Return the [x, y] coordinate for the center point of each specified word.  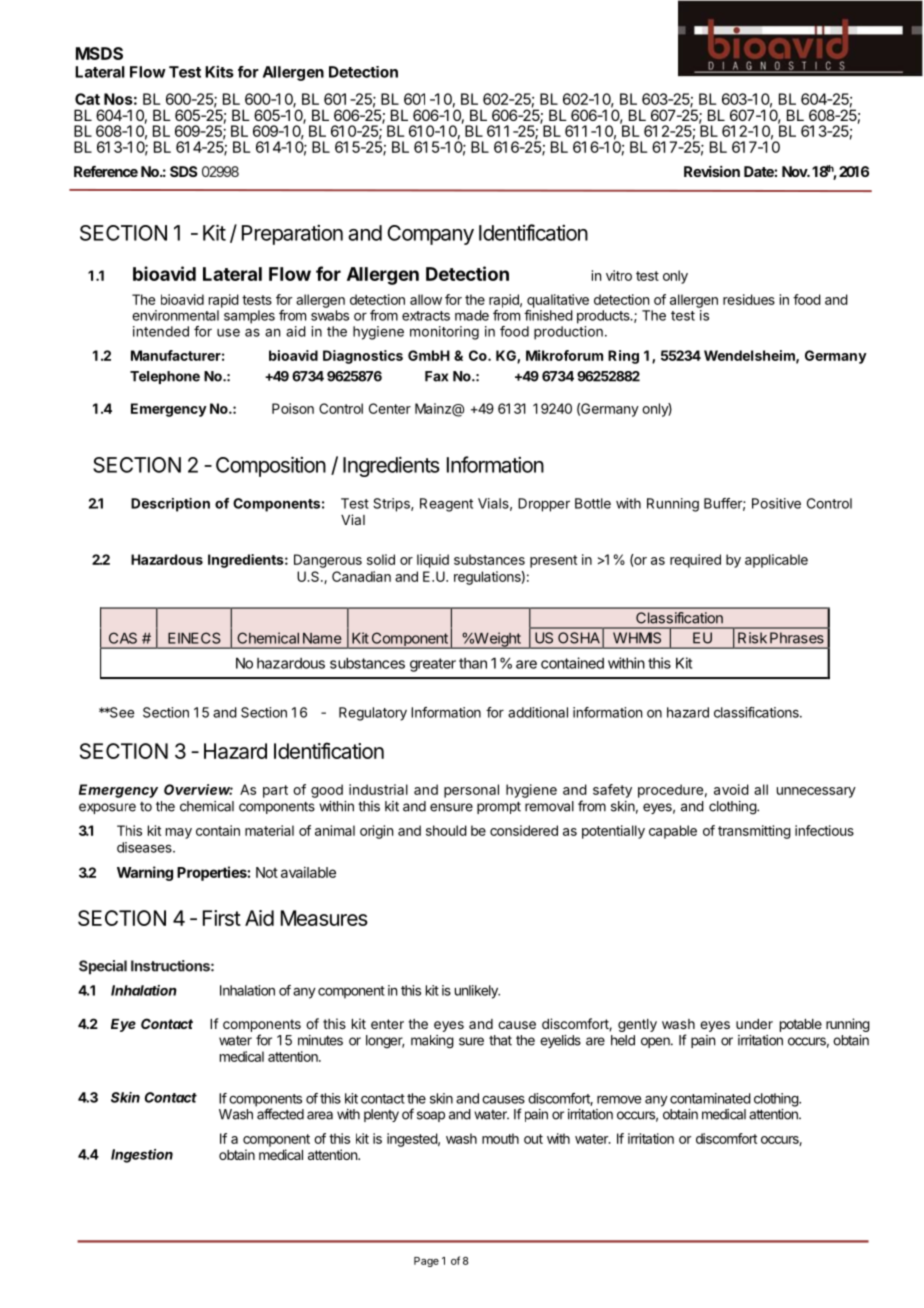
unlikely [477, 992]
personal [471, 791]
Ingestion [142, 1156]
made [472, 315]
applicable [776, 561]
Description [170, 505]
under [754, 1024]
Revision [712, 171]
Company [430, 235]
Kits [219, 71]
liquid [433, 561]
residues [749, 299]
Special [103, 967]
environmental [175, 315]
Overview [198, 789]
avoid [731, 789]
